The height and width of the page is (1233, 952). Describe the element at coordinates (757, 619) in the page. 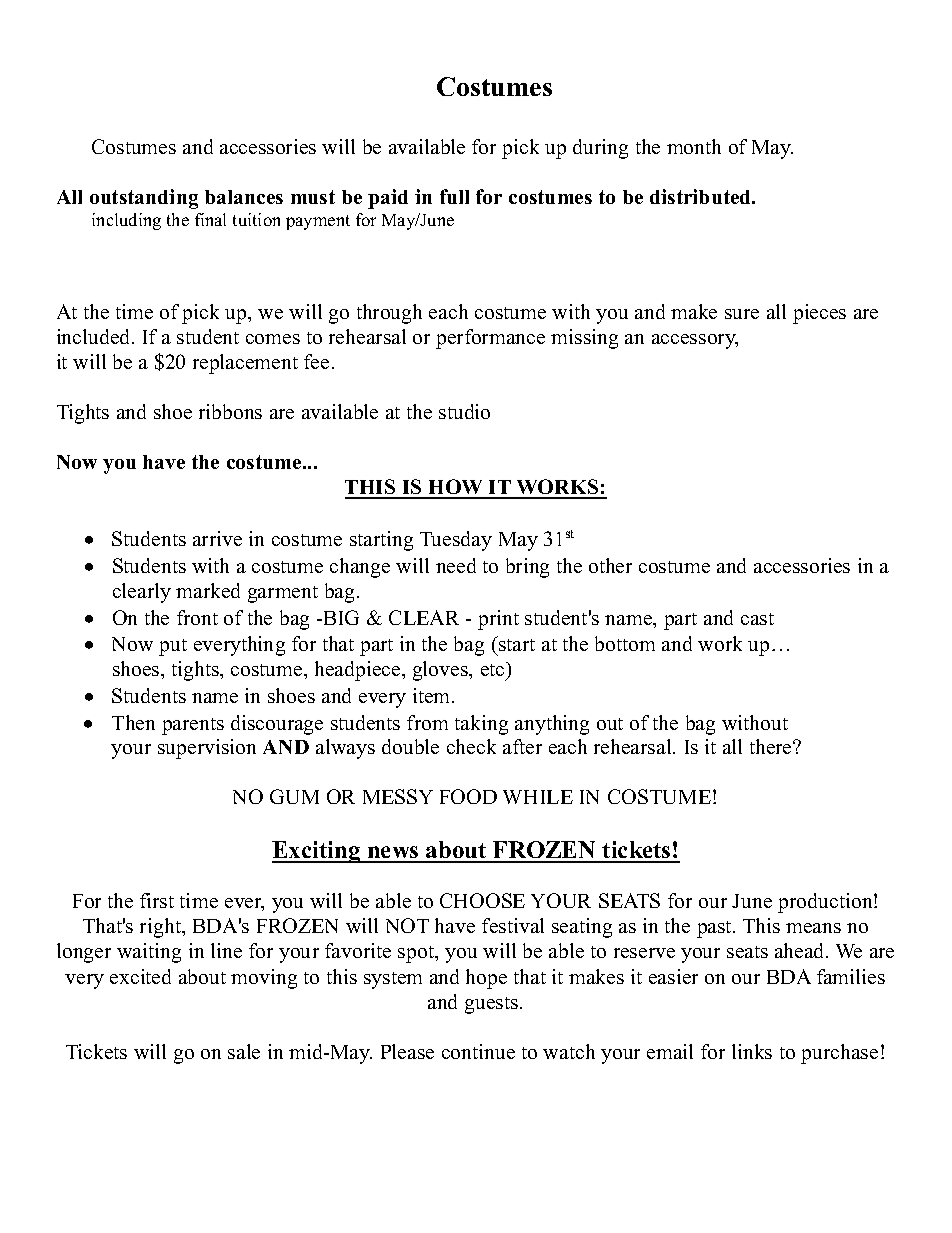

I see `cast` at that location.
